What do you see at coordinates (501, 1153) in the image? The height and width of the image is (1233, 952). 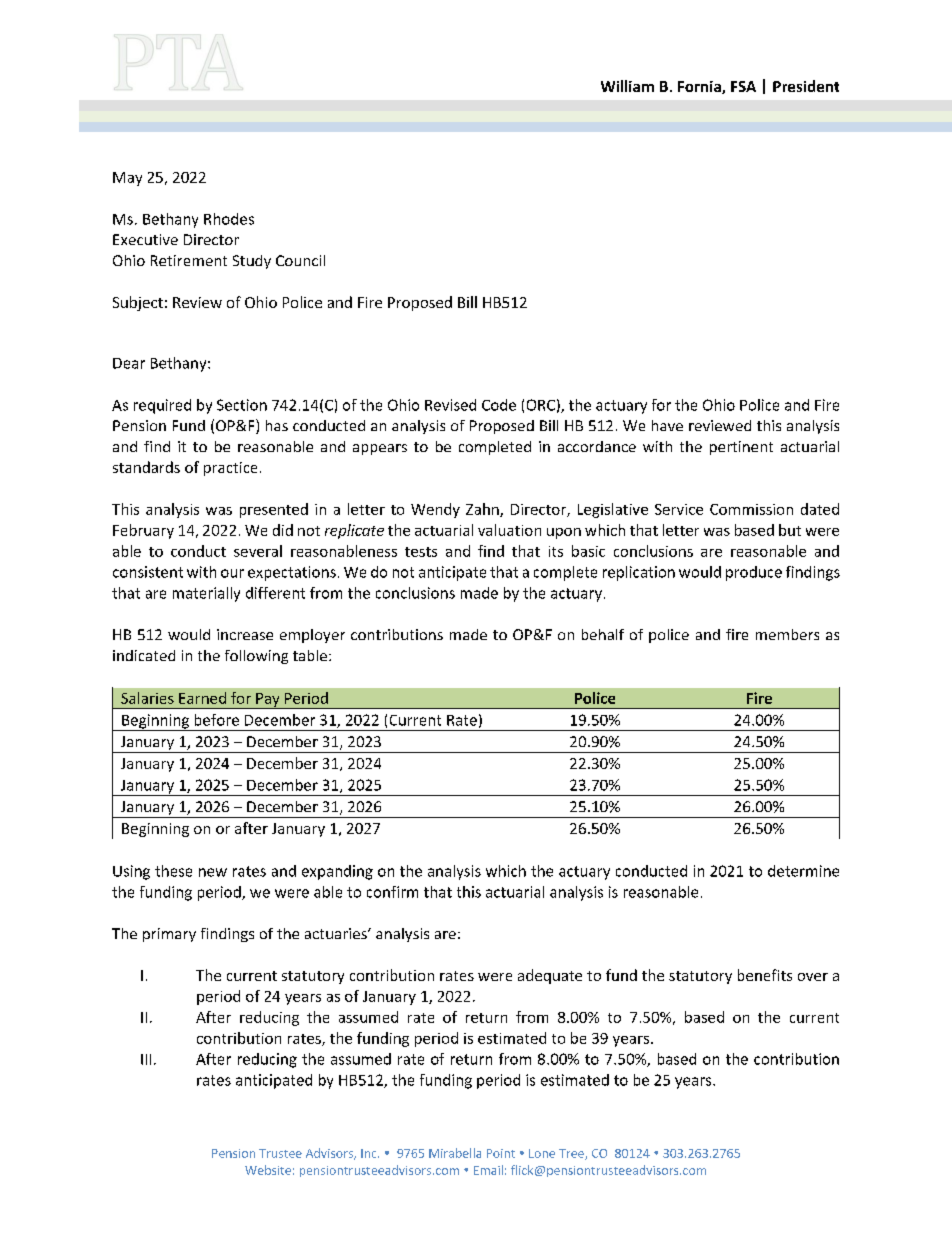 I see `Point` at bounding box center [501, 1153].
